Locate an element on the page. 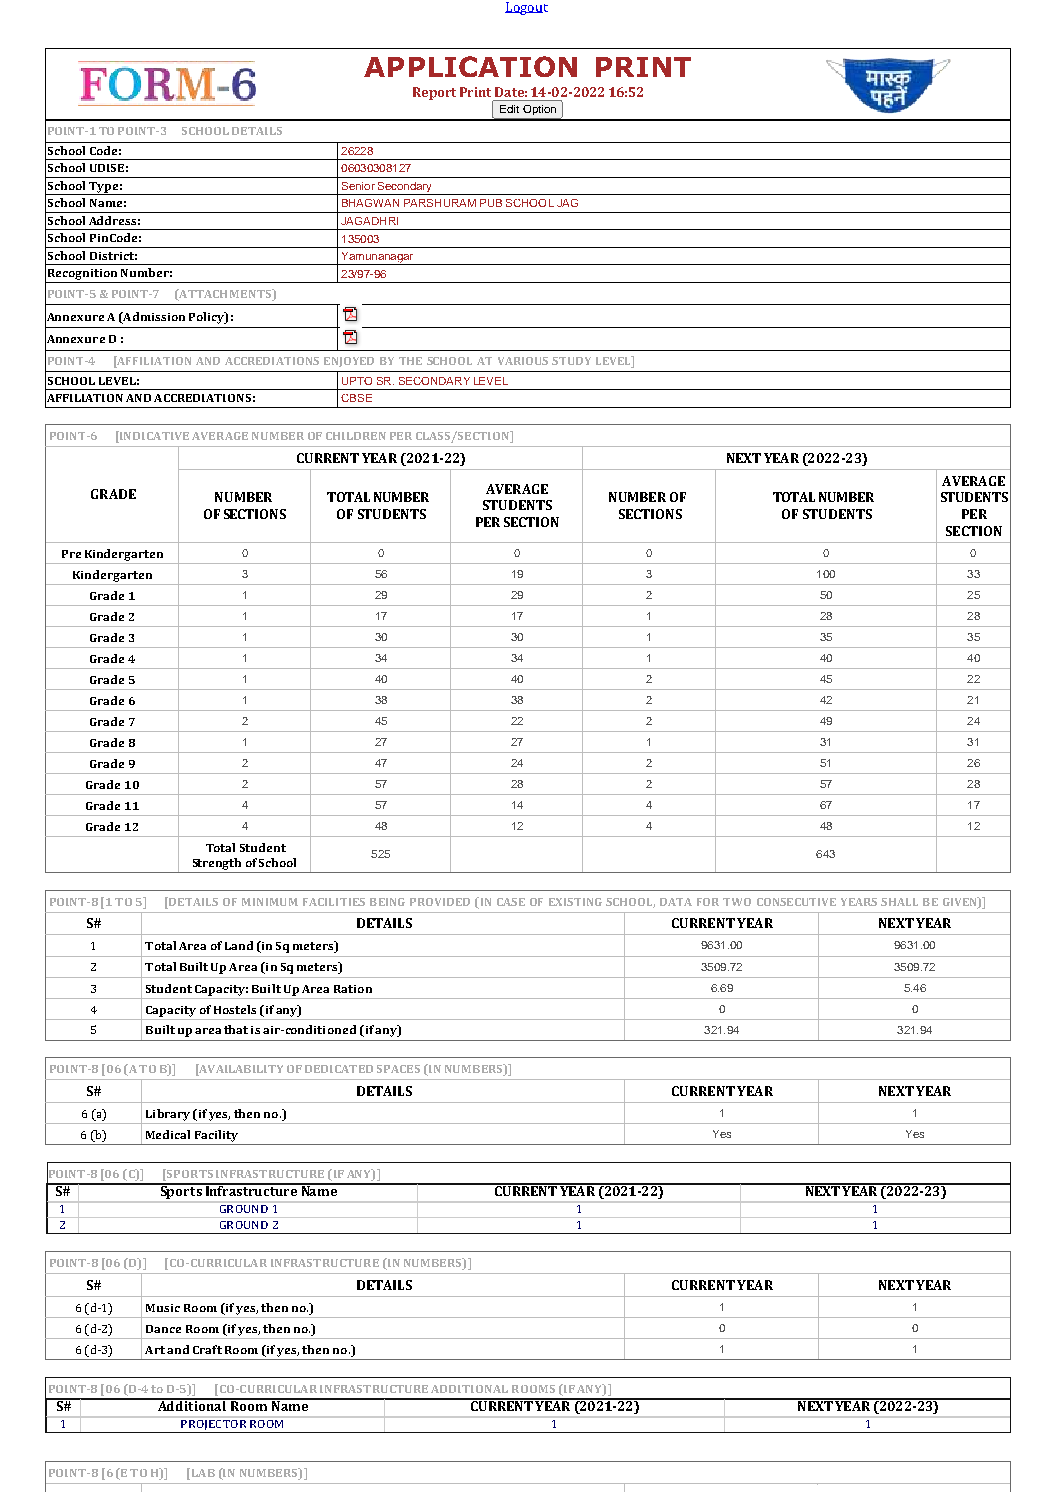 Image resolution: width=1055 pixels, height=1492 pixels. VARIOUS is located at coordinates (523, 361).
